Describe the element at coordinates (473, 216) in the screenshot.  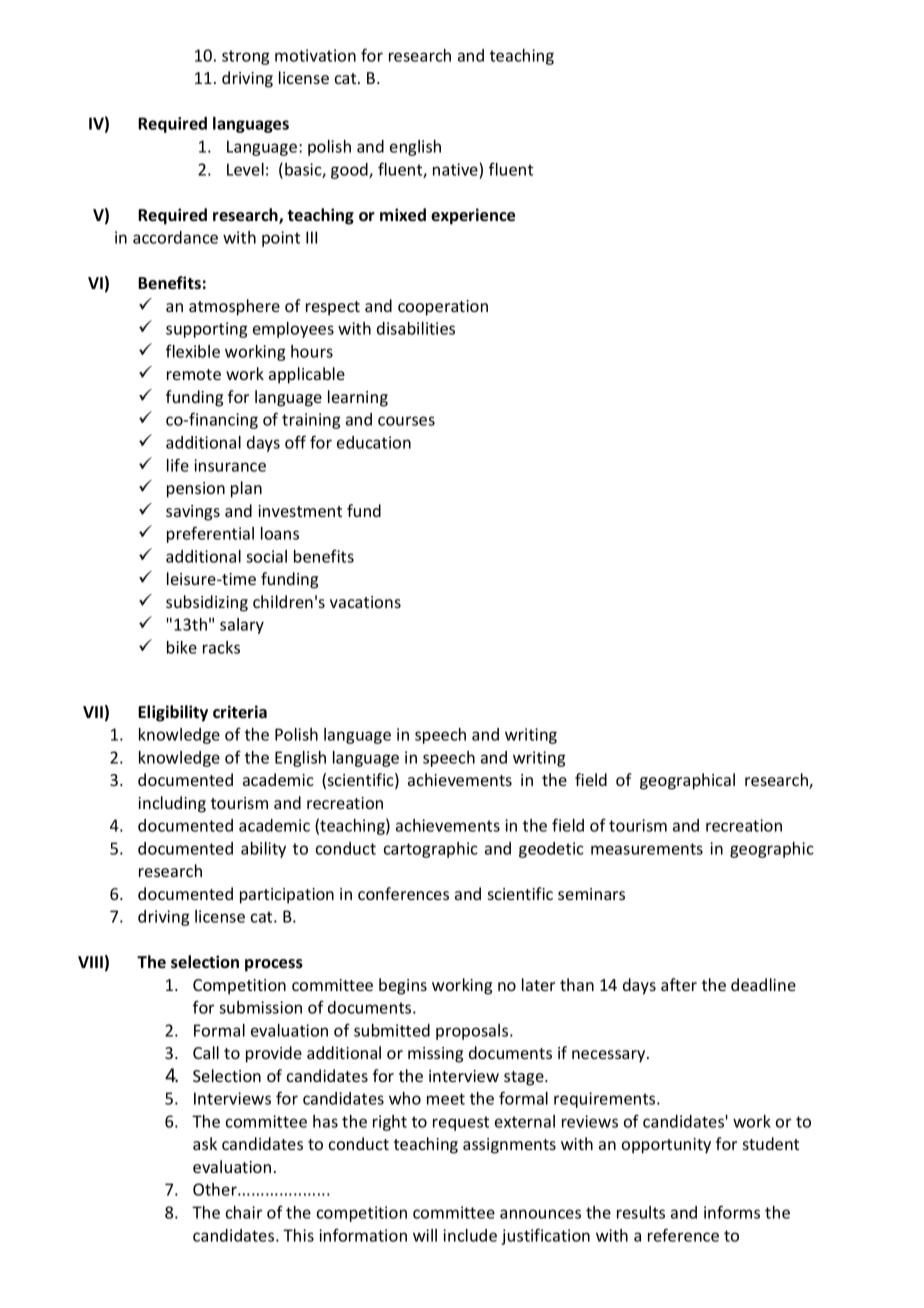
I see `experience` at that location.
